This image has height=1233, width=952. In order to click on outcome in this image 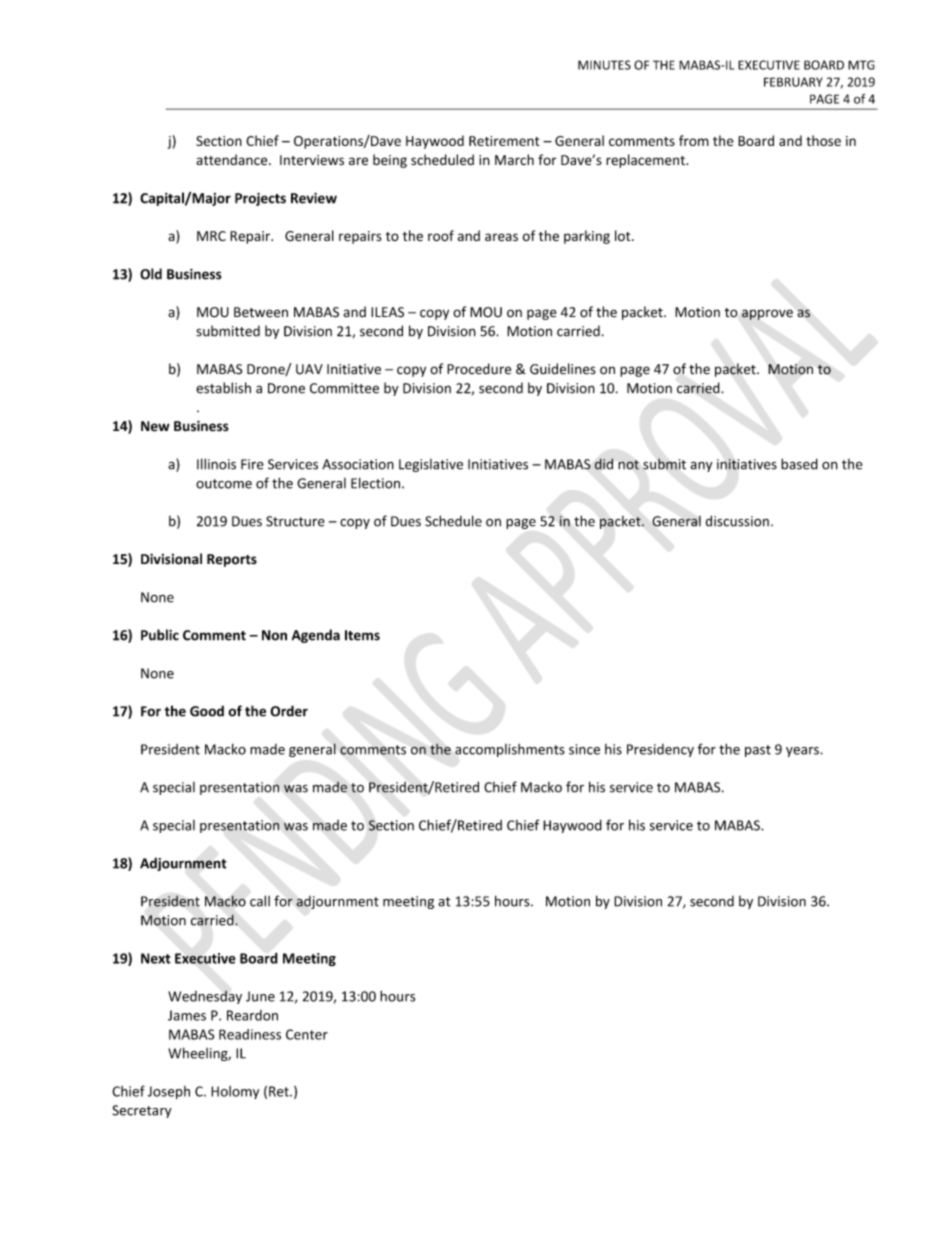, I will do `click(224, 484)`.
